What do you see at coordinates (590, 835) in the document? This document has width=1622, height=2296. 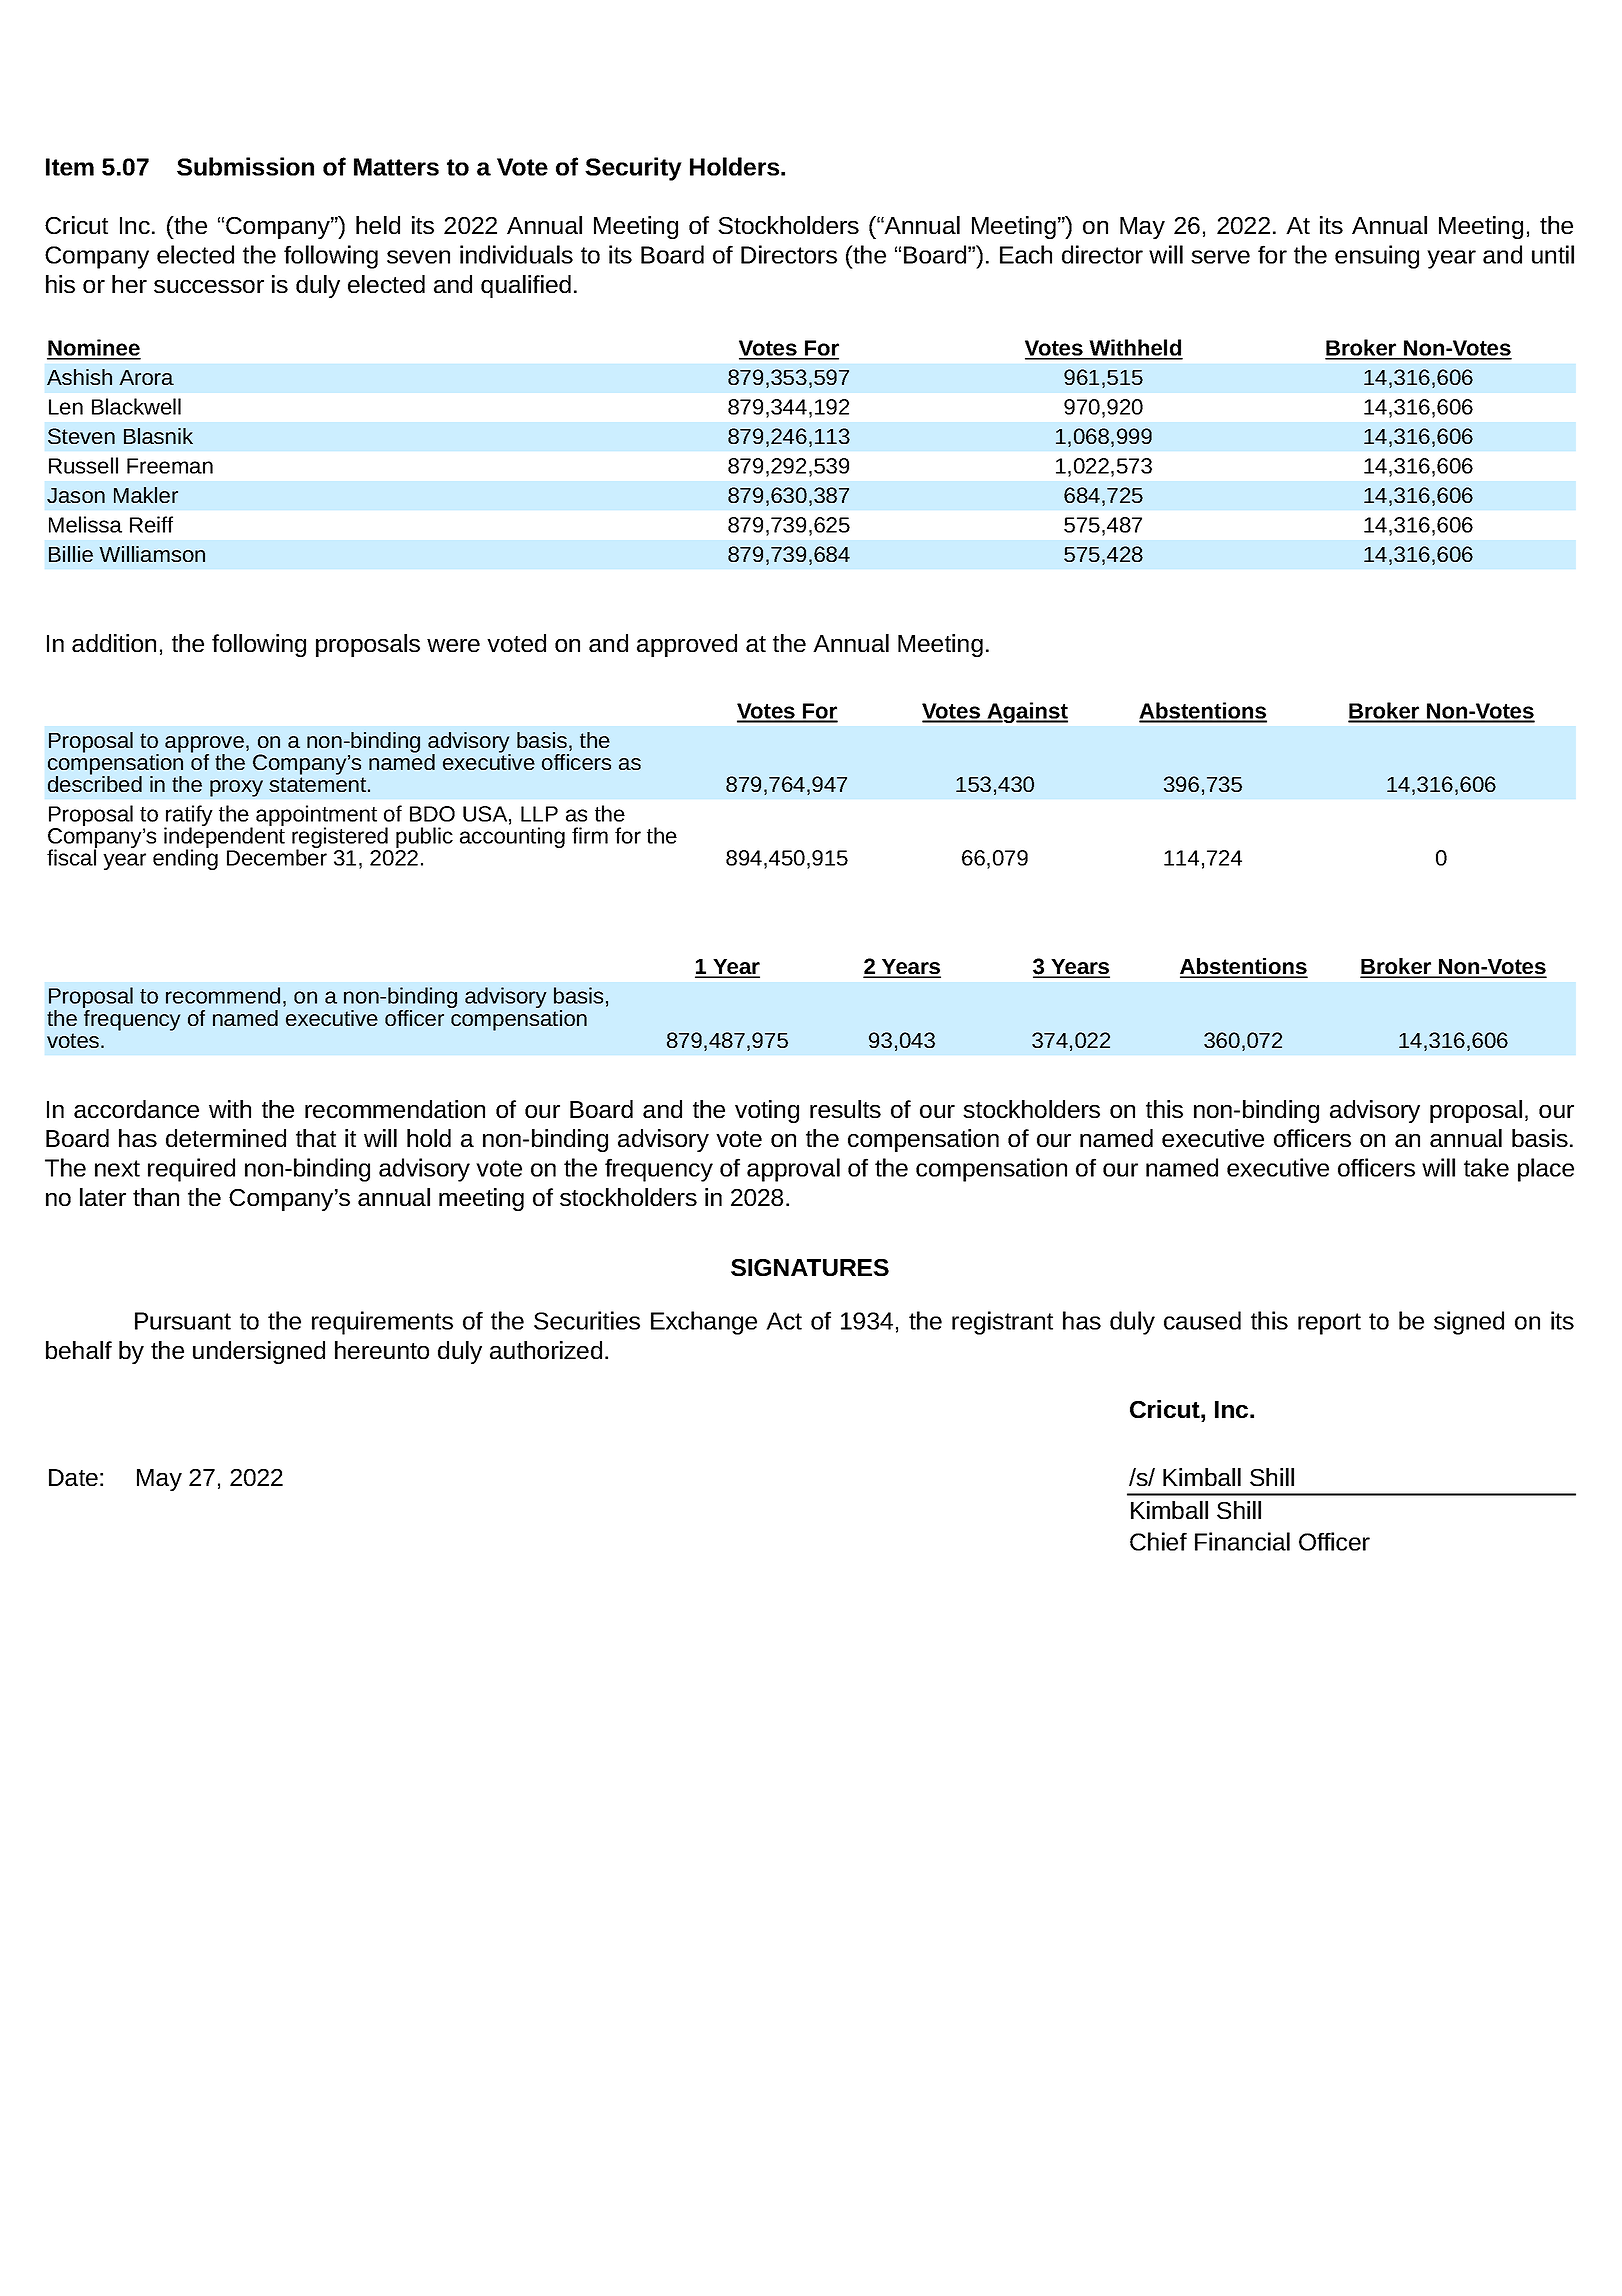 I see `firm` at bounding box center [590, 835].
